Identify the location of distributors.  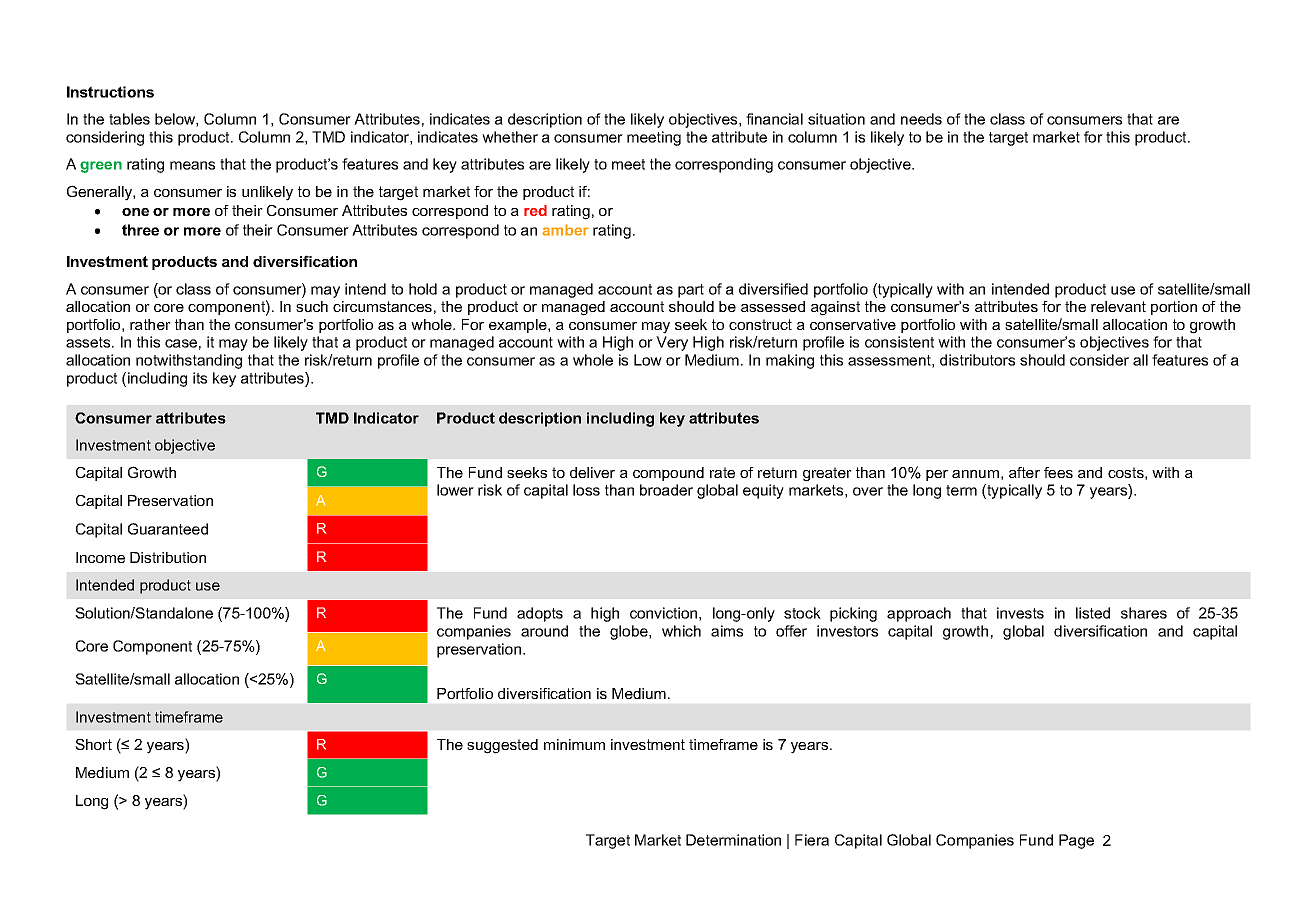
(977, 360).
